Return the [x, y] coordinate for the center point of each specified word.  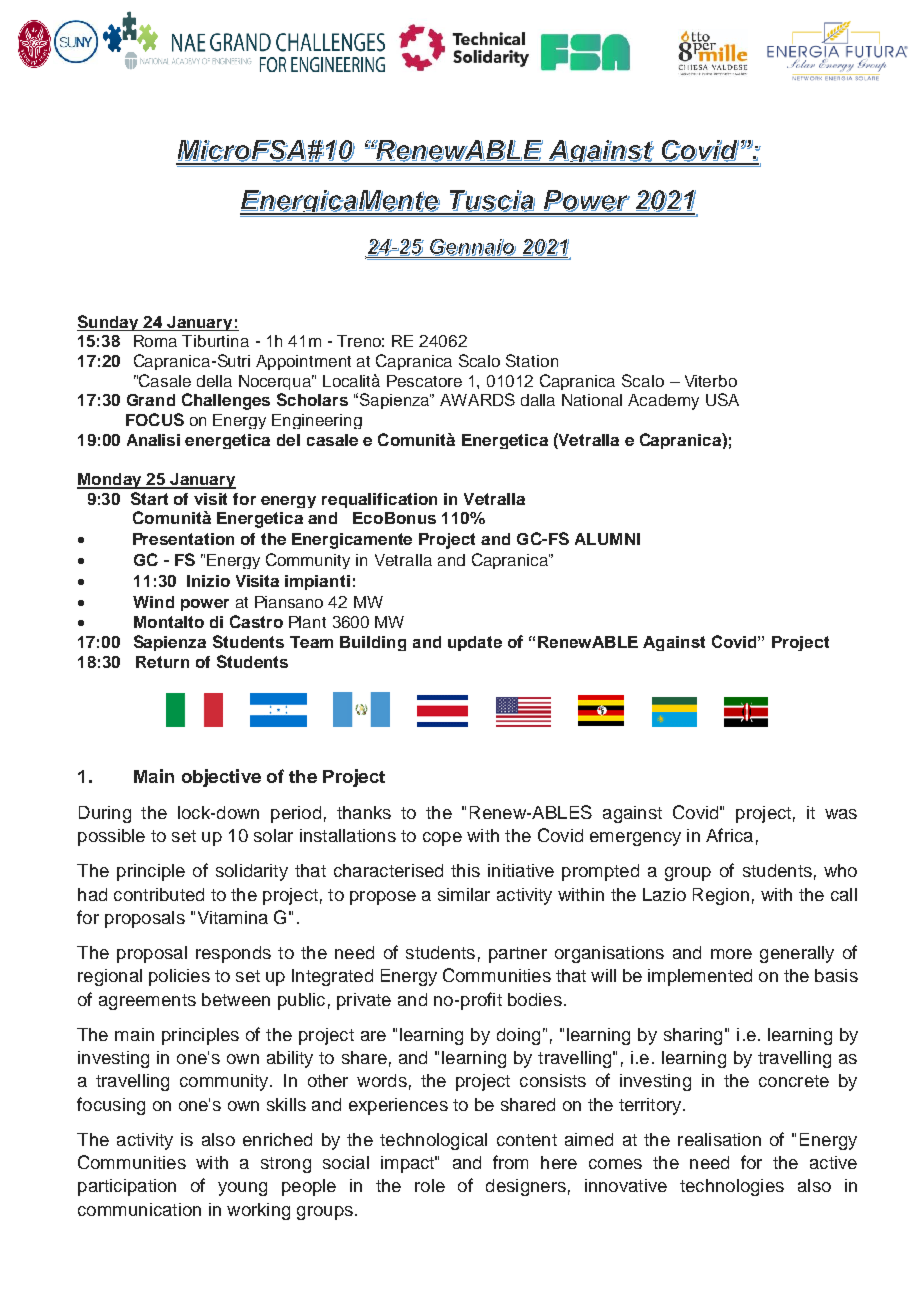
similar [464, 894]
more [731, 954]
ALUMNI [607, 539]
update [475, 643]
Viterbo [711, 381]
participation [127, 1187]
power [205, 605]
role [430, 1185]
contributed [159, 894]
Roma [155, 341]
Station [532, 360]
